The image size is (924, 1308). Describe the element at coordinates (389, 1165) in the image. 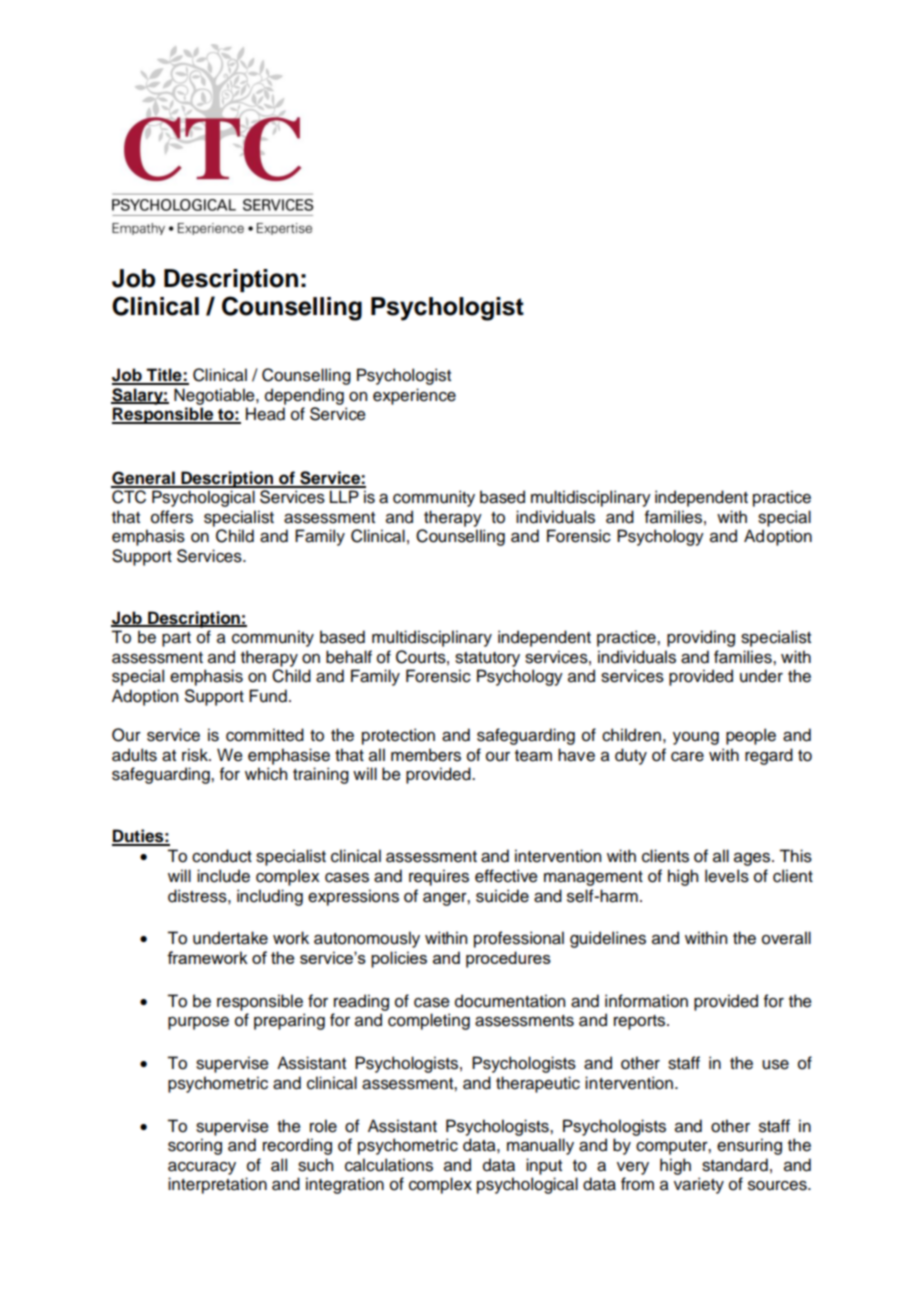

I see `calculations` at that location.
